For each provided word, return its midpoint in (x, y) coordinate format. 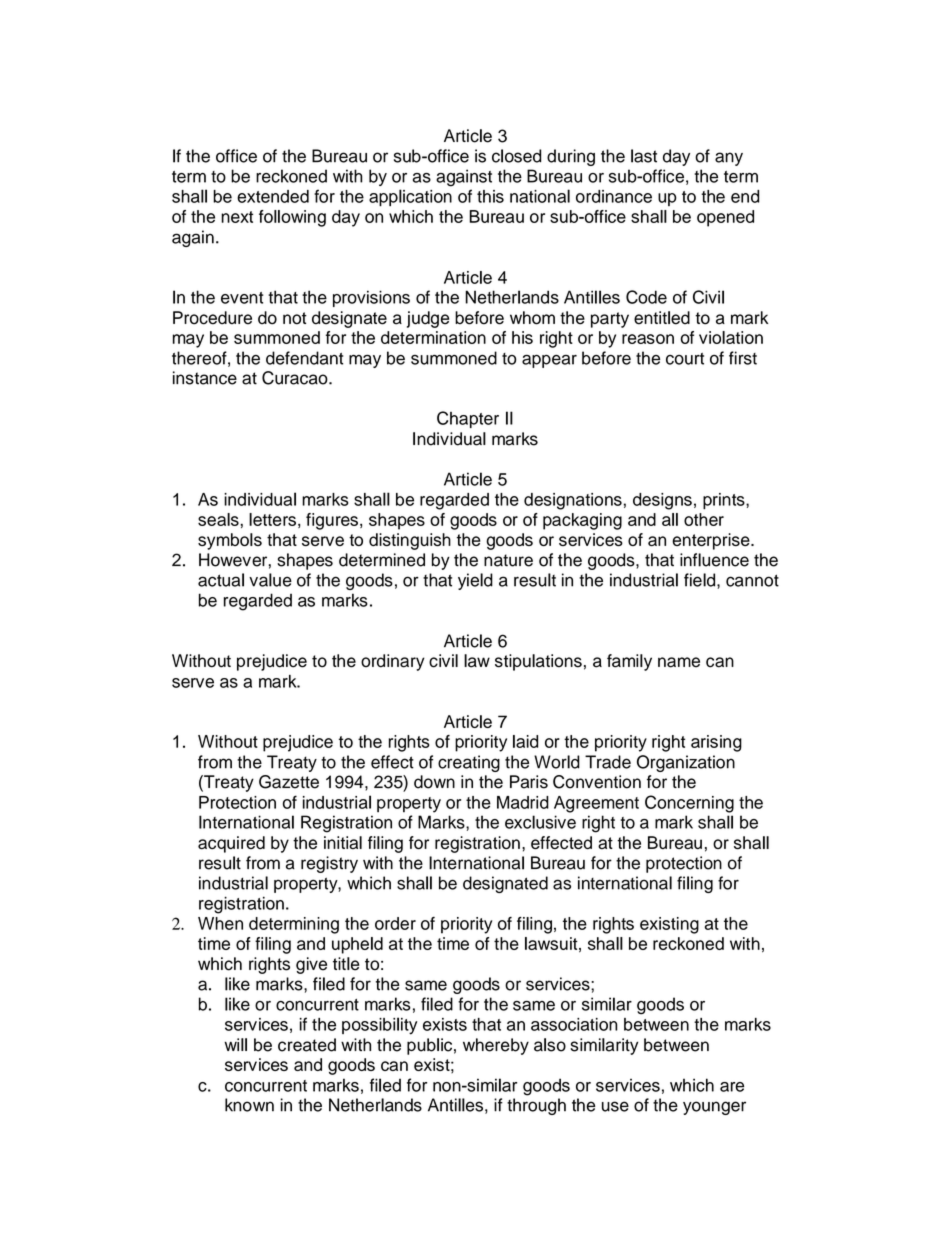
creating (469, 763)
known (249, 1105)
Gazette (289, 782)
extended (273, 196)
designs (662, 501)
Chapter (468, 419)
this (490, 196)
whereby (496, 1046)
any (729, 159)
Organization (686, 763)
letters (272, 519)
